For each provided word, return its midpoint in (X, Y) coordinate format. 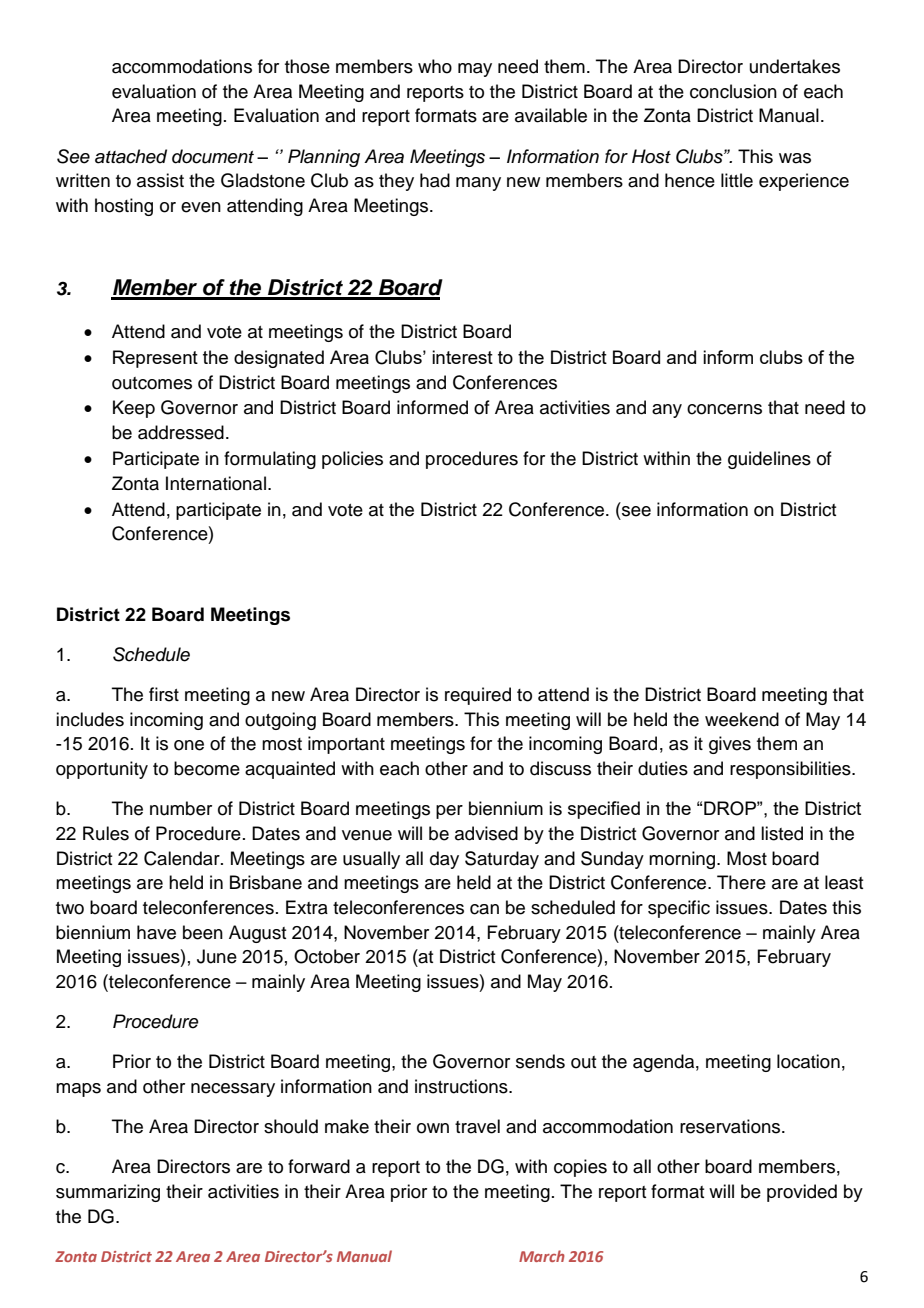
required (478, 696)
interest (462, 357)
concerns (724, 409)
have (156, 932)
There (741, 882)
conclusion (733, 91)
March (542, 1256)
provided (802, 1193)
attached (131, 156)
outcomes (152, 383)
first (164, 694)
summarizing (108, 1193)
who (435, 66)
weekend (742, 719)
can (484, 909)
